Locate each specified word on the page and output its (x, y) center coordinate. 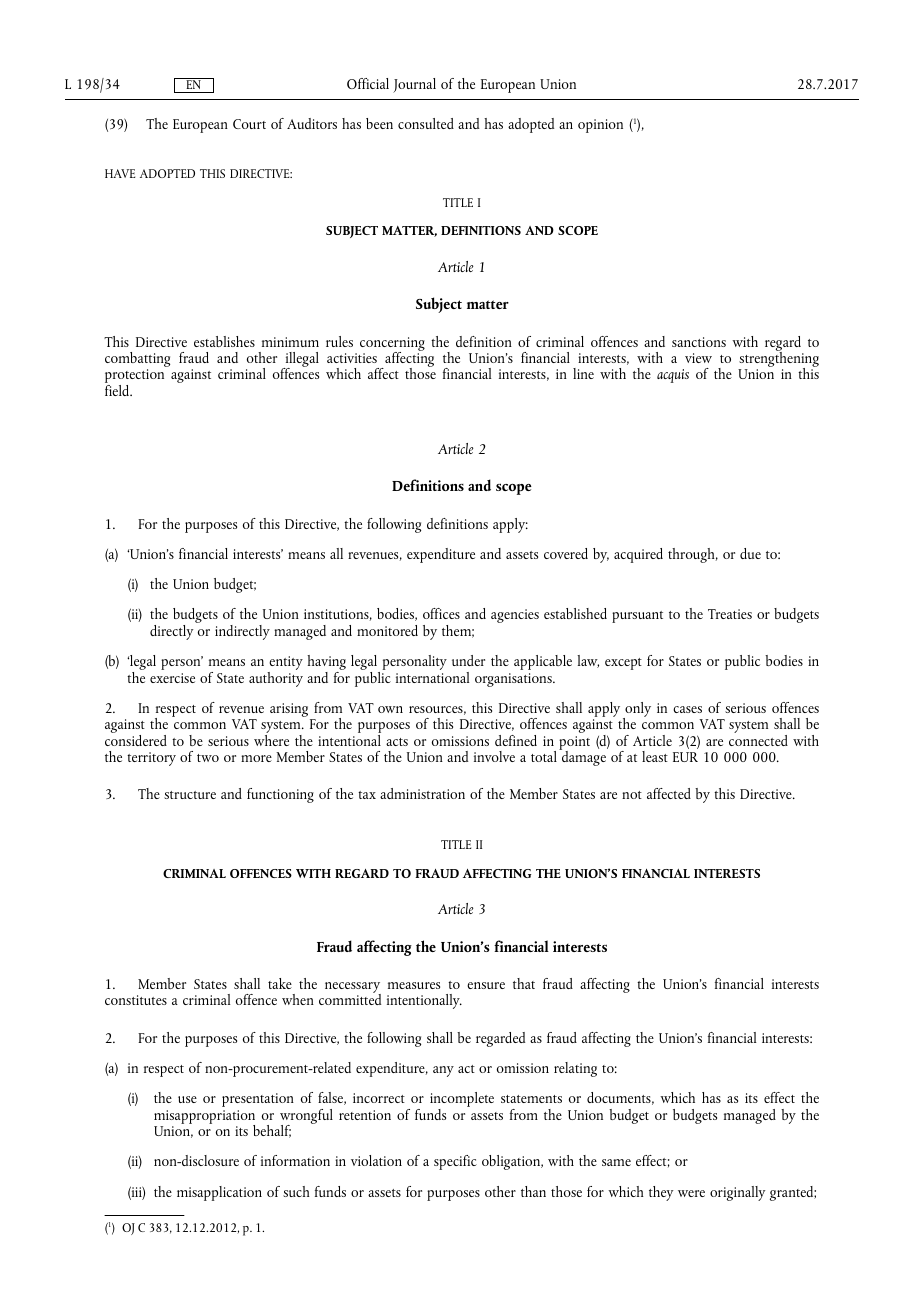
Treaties (730, 614)
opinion (600, 126)
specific (455, 1162)
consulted (426, 123)
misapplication (219, 1193)
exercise (172, 678)
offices (441, 613)
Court (249, 124)
